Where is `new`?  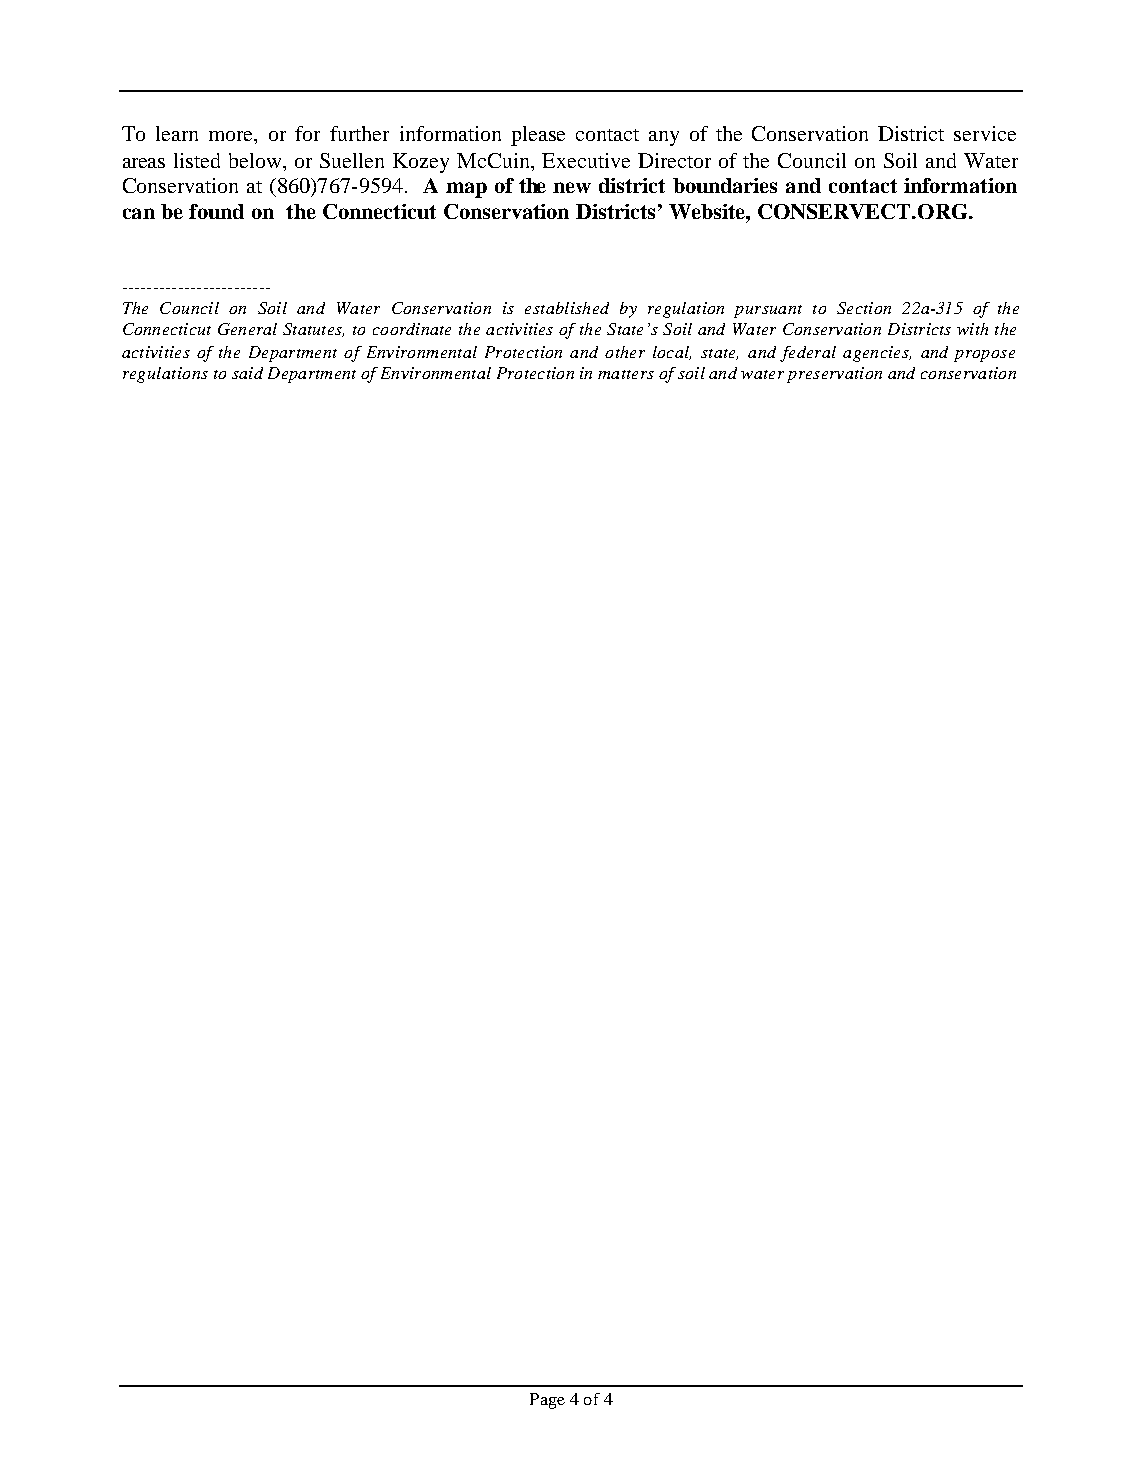
new is located at coordinates (572, 187).
